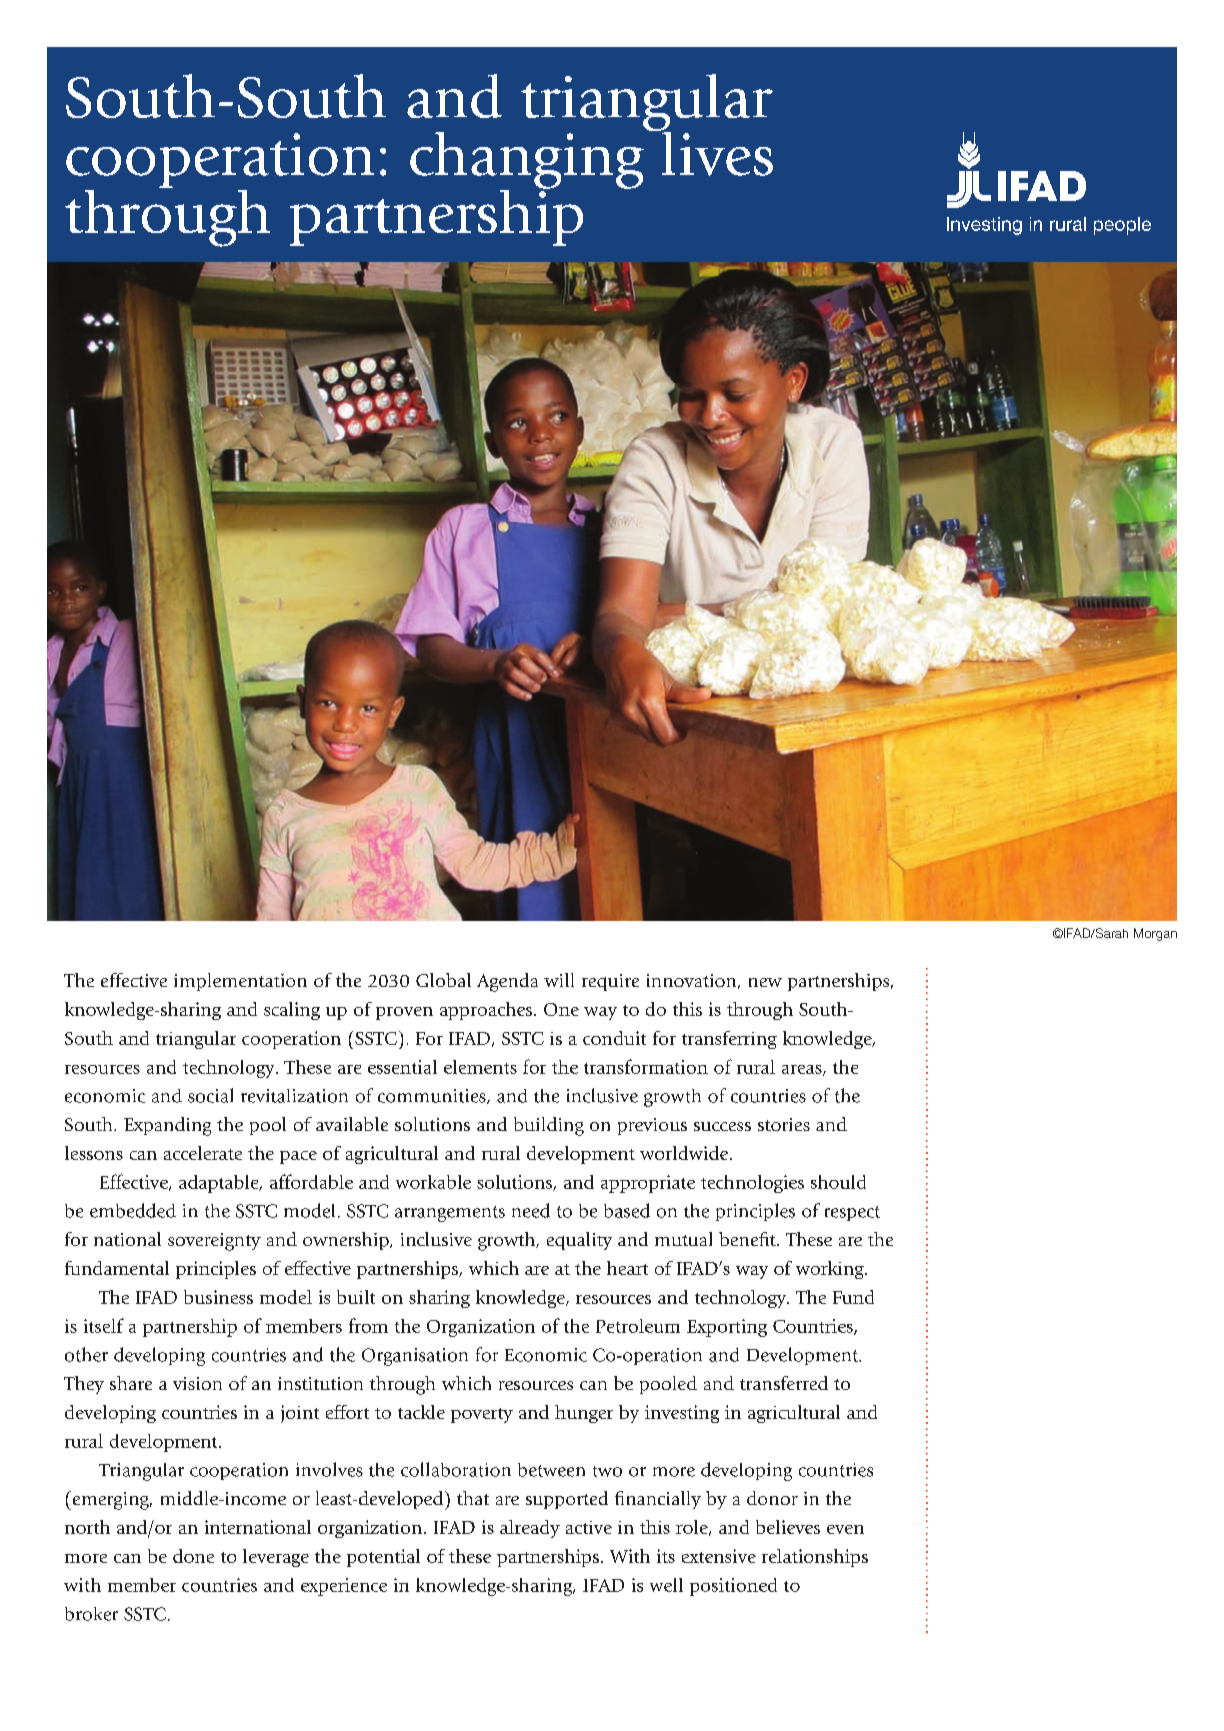  Describe the element at coordinates (610, 982) in the screenshot. I see `require` at that location.
